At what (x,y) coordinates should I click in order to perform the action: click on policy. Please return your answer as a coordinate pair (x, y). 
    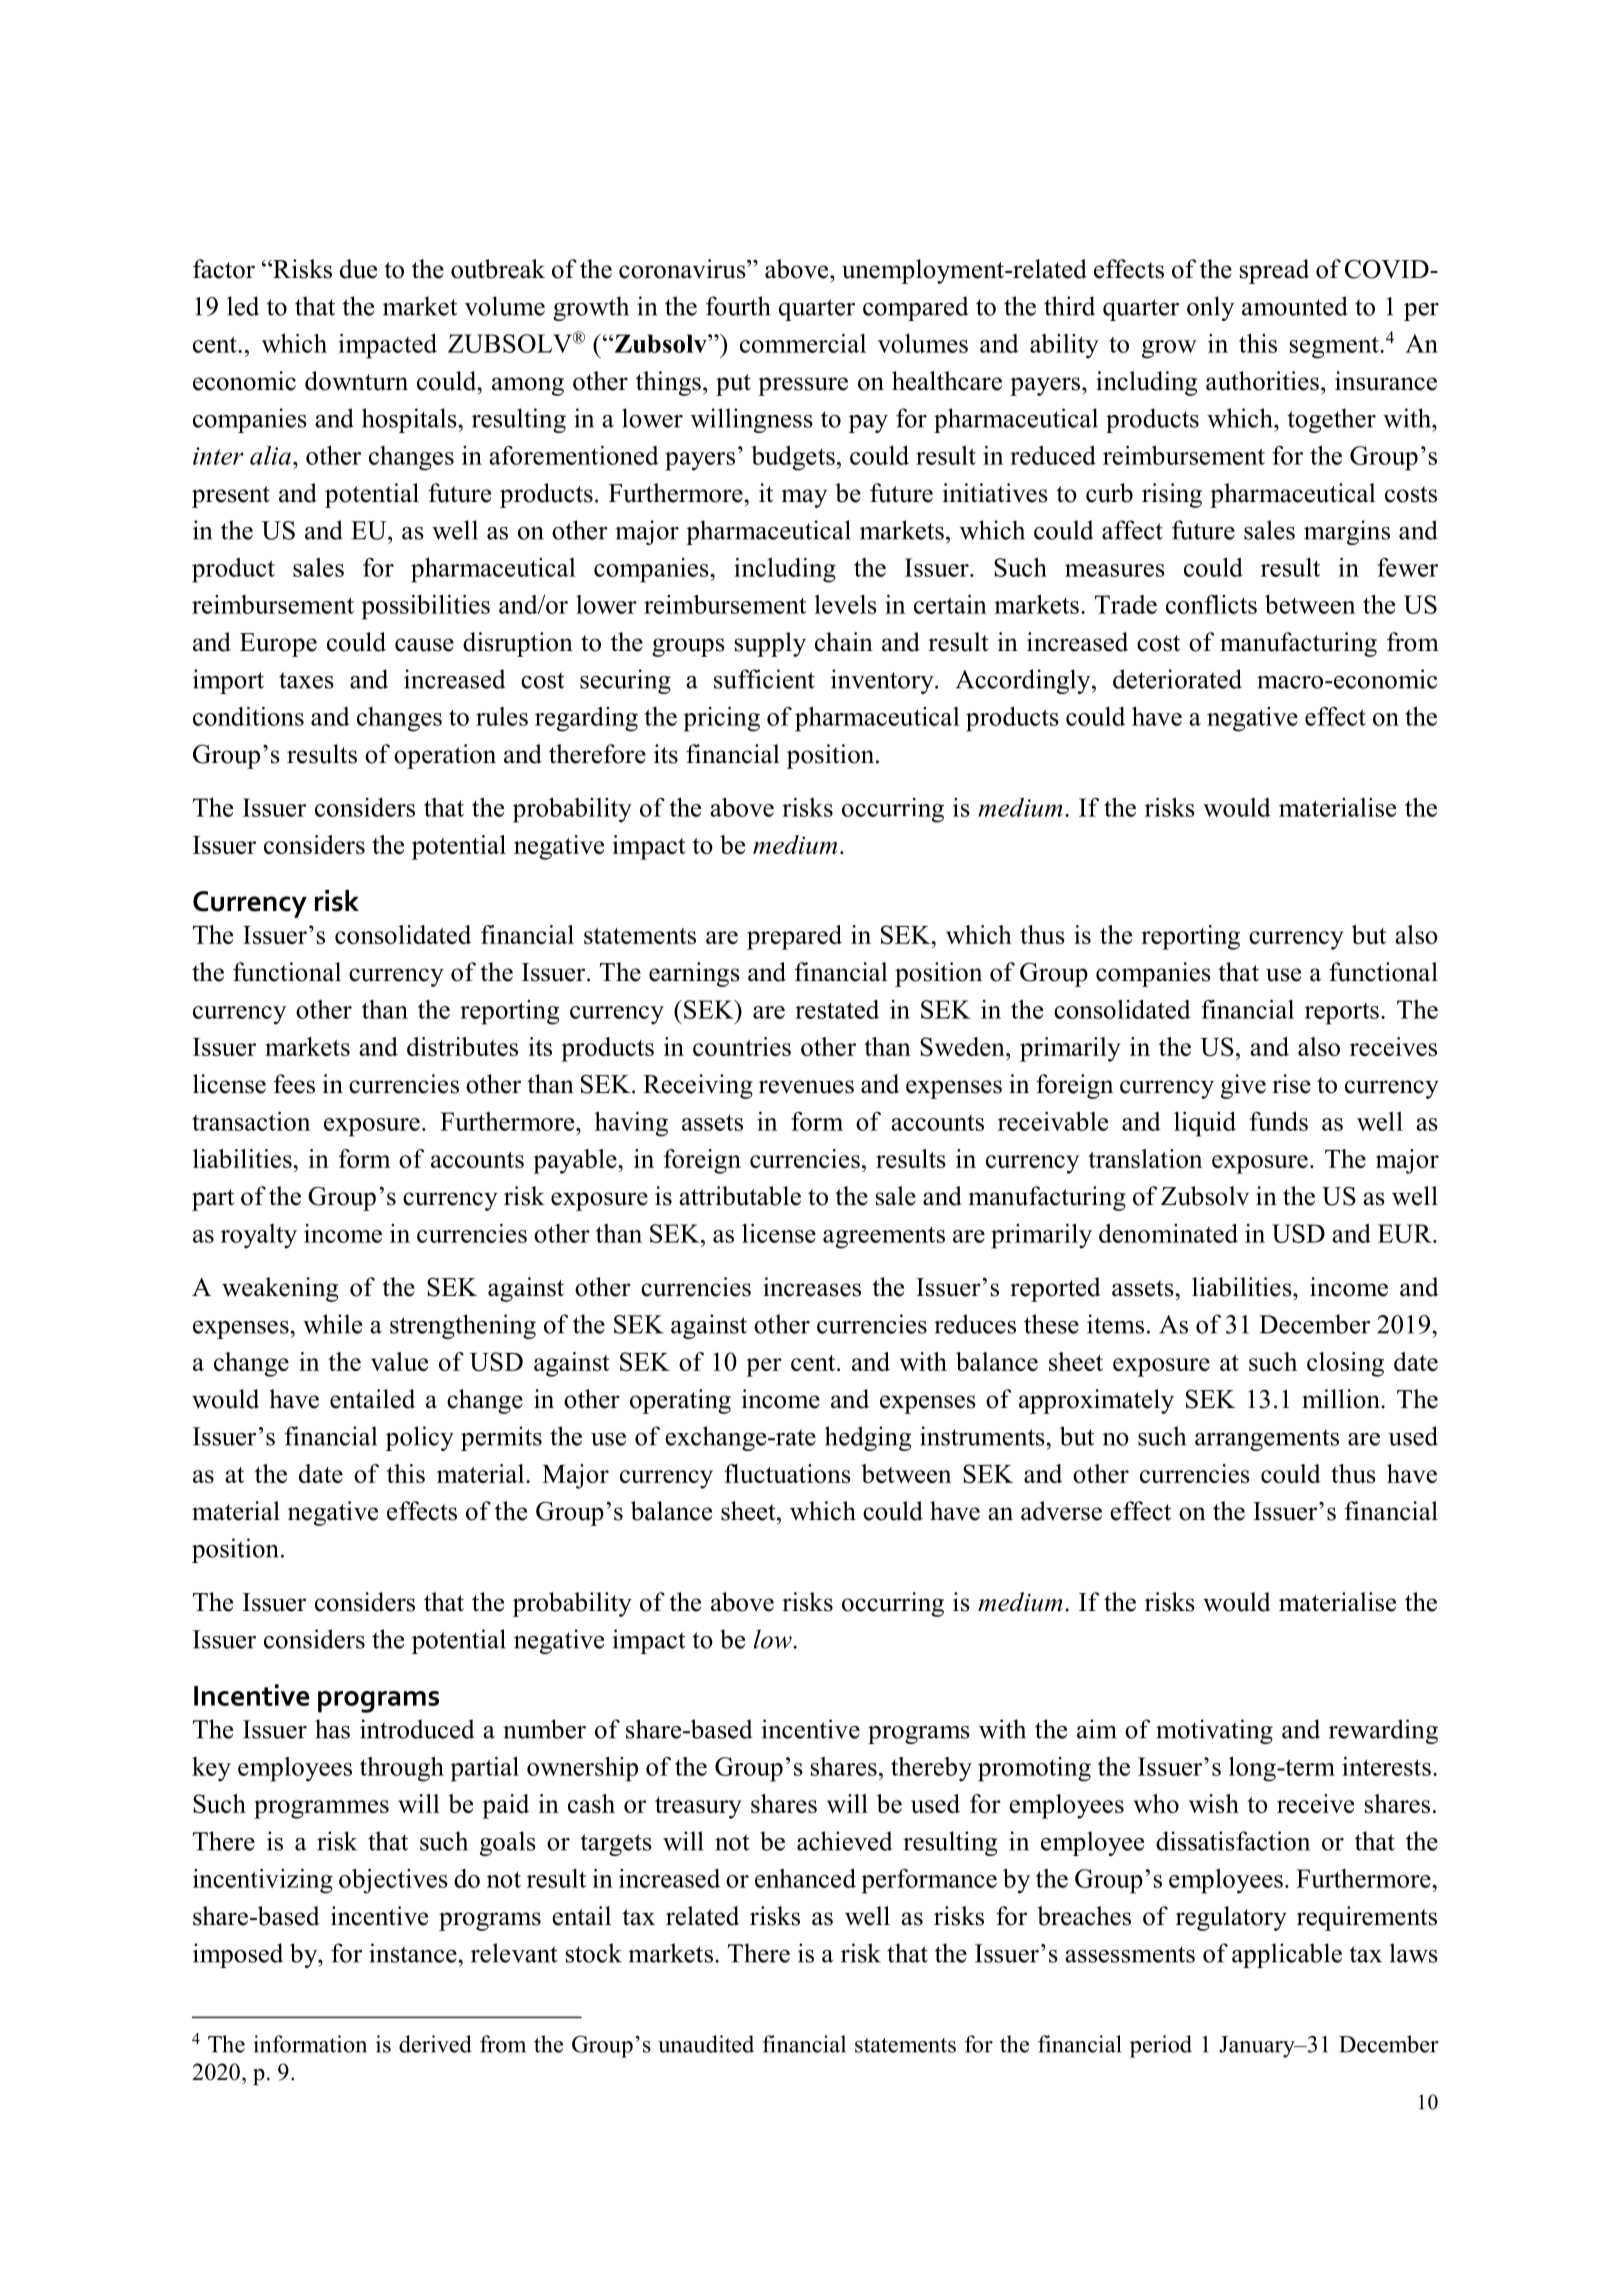
    Looking at the image, I should click on (420, 1438).
